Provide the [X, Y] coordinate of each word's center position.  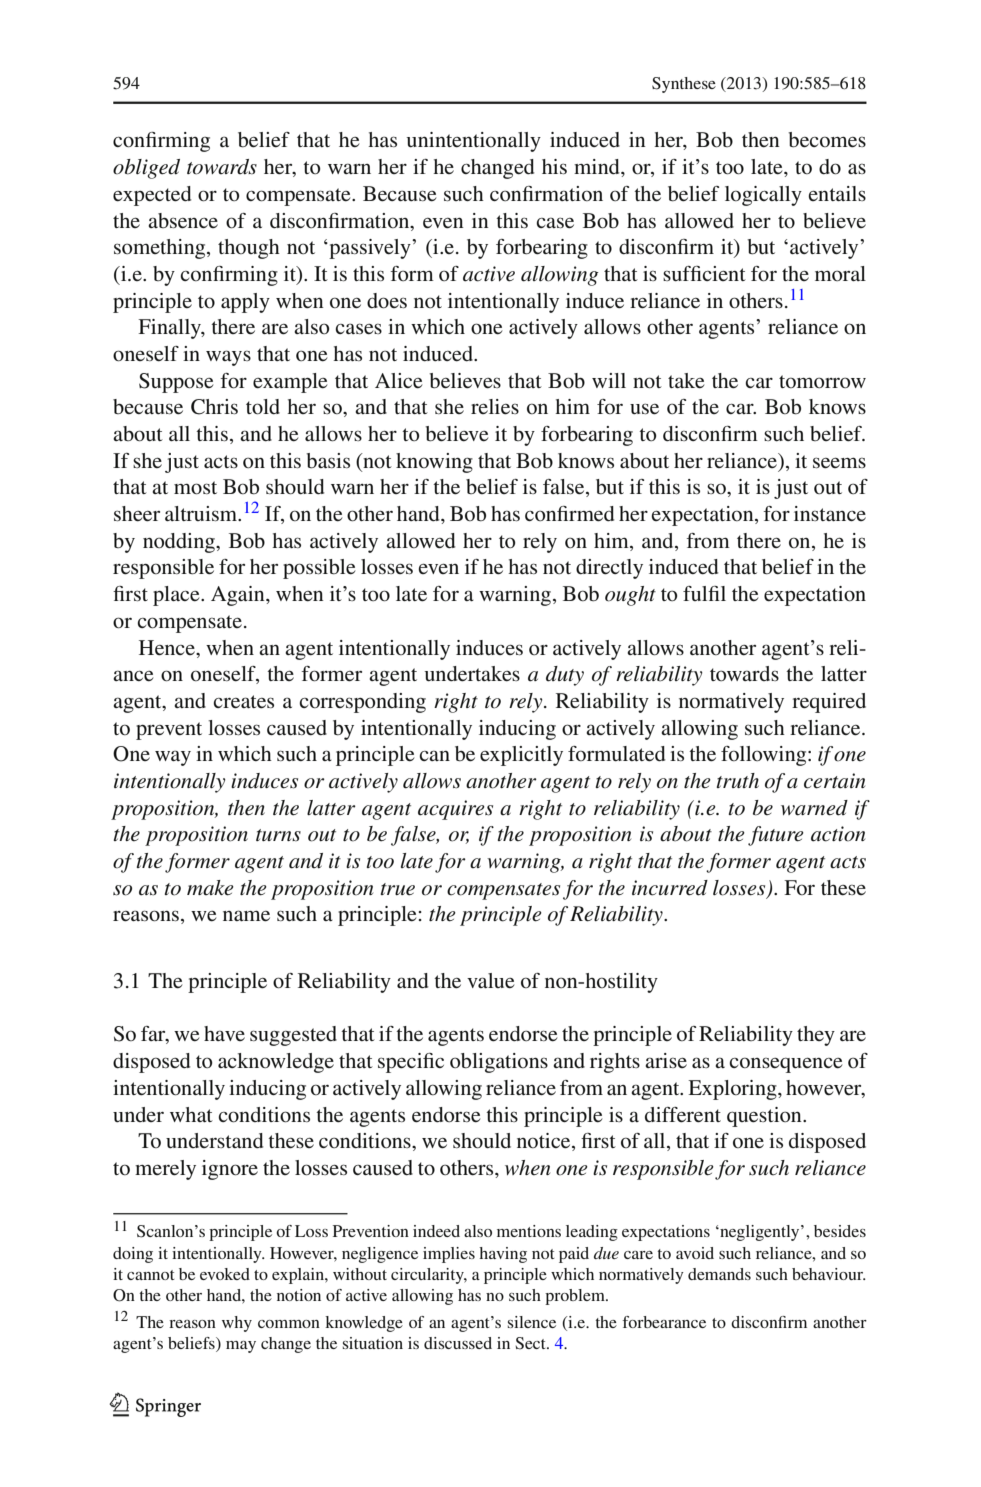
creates [243, 702]
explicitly [521, 756]
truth [737, 780]
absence [183, 221]
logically [763, 196]
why [237, 1324]
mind [598, 167]
